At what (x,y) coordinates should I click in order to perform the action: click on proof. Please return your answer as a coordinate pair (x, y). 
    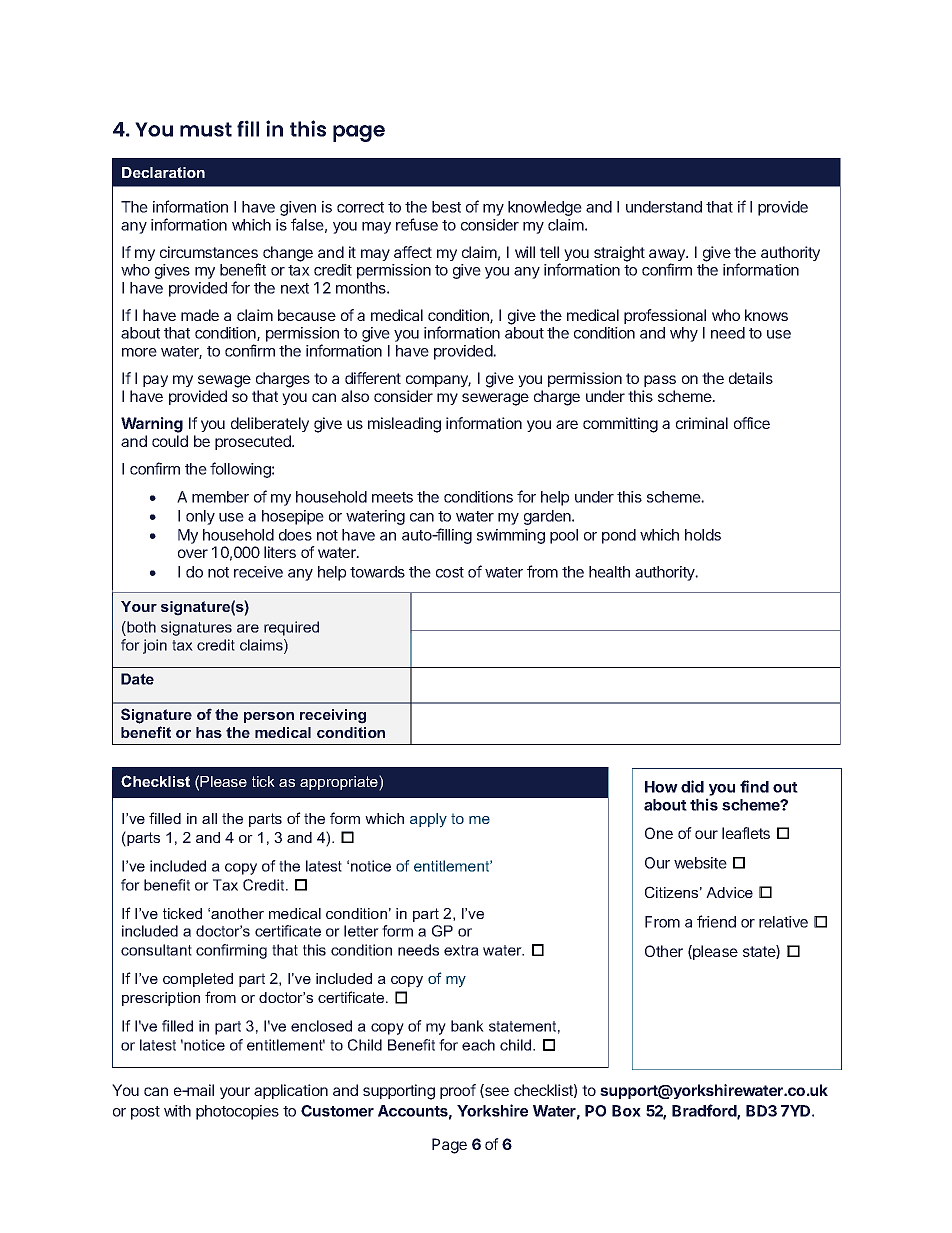
    Looking at the image, I should click on (458, 1091).
